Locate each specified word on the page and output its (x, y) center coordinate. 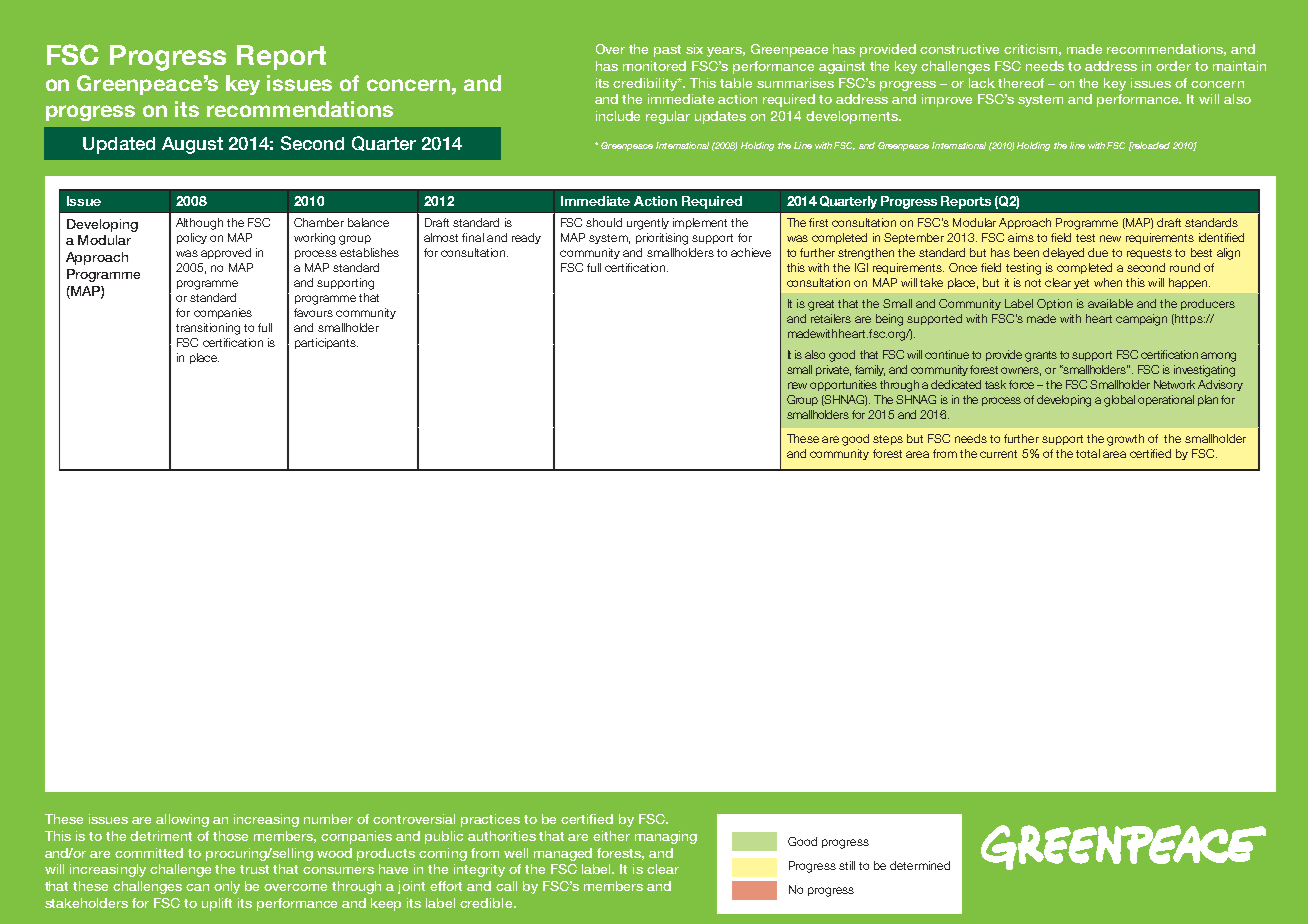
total (1088, 453)
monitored (654, 66)
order (1173, 66)
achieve (751, 252)
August (192, 145)
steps (888, 440)
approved (226, 253)
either (611, 836)
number (328, 819)
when (1108, 282)
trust (254, 869)
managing (666, 837)
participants (326, 343)
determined (920, 865)
